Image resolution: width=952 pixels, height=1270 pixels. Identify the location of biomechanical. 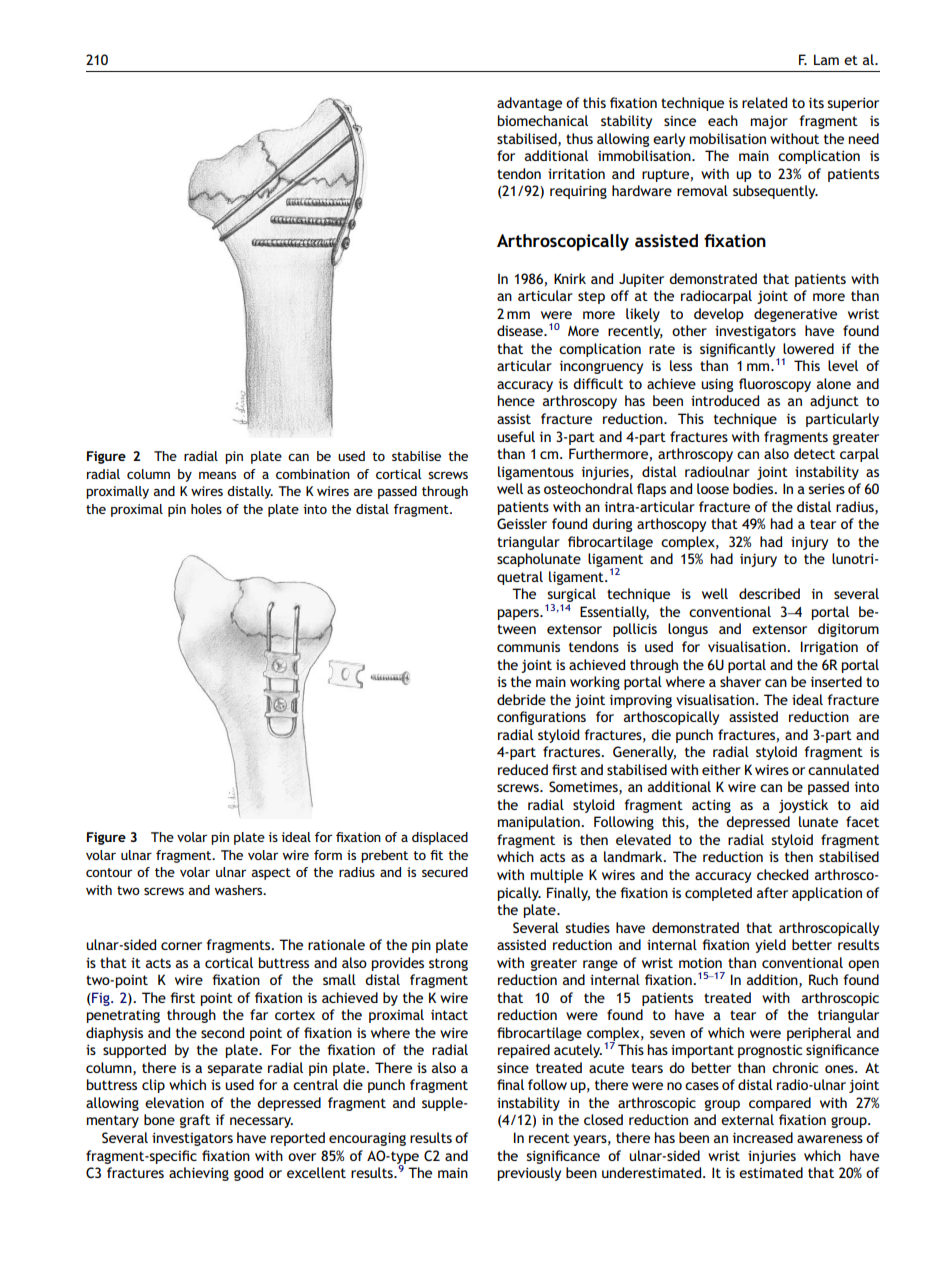
(543, 120).
